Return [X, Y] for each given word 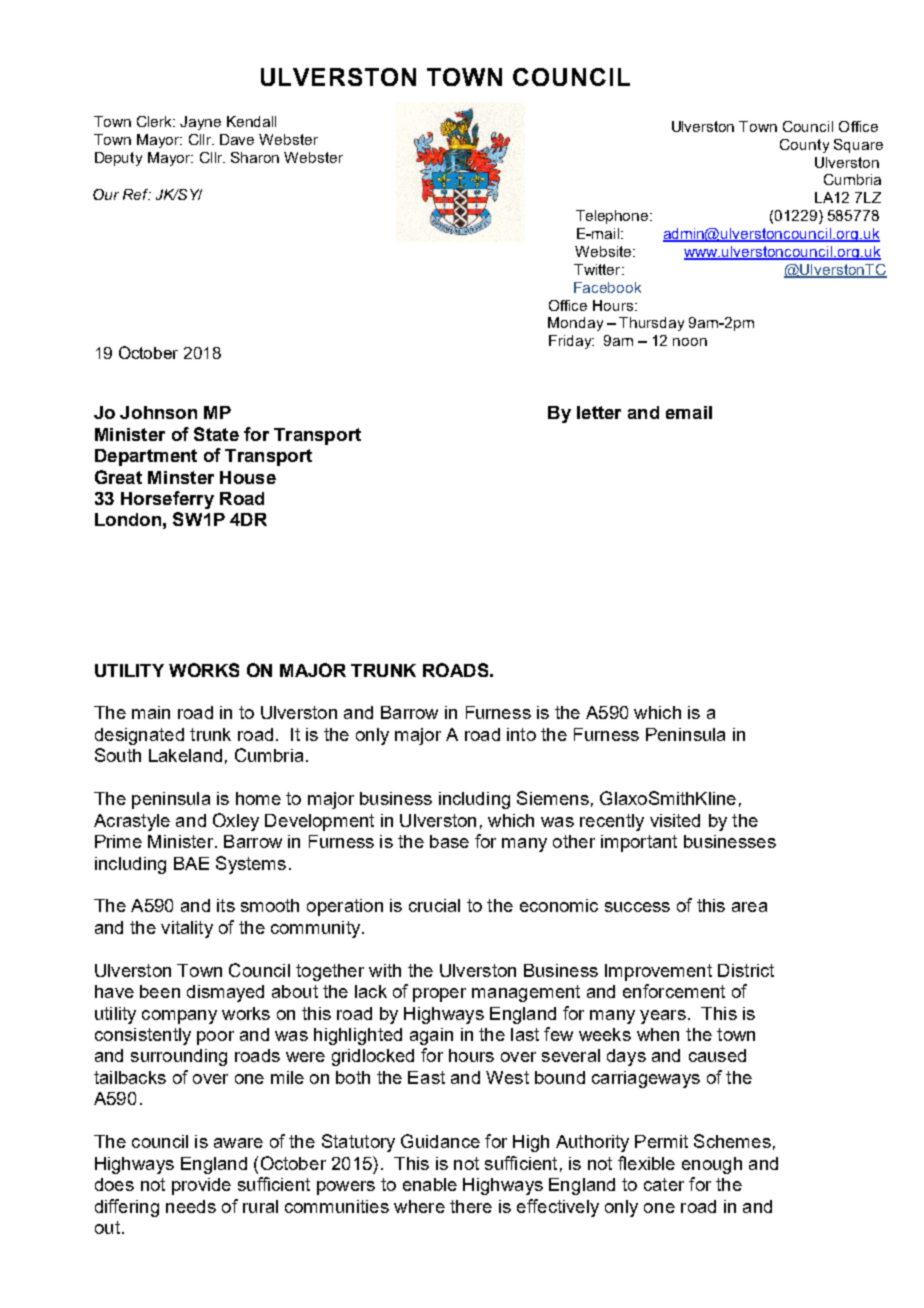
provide [201, 1186]
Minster [181, 477]
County [804, 146]
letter [599, 412]
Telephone [613, 217]
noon [690, 342]
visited [675, 820]
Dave [237, 139]
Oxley [236, 822]
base [449, 841]
